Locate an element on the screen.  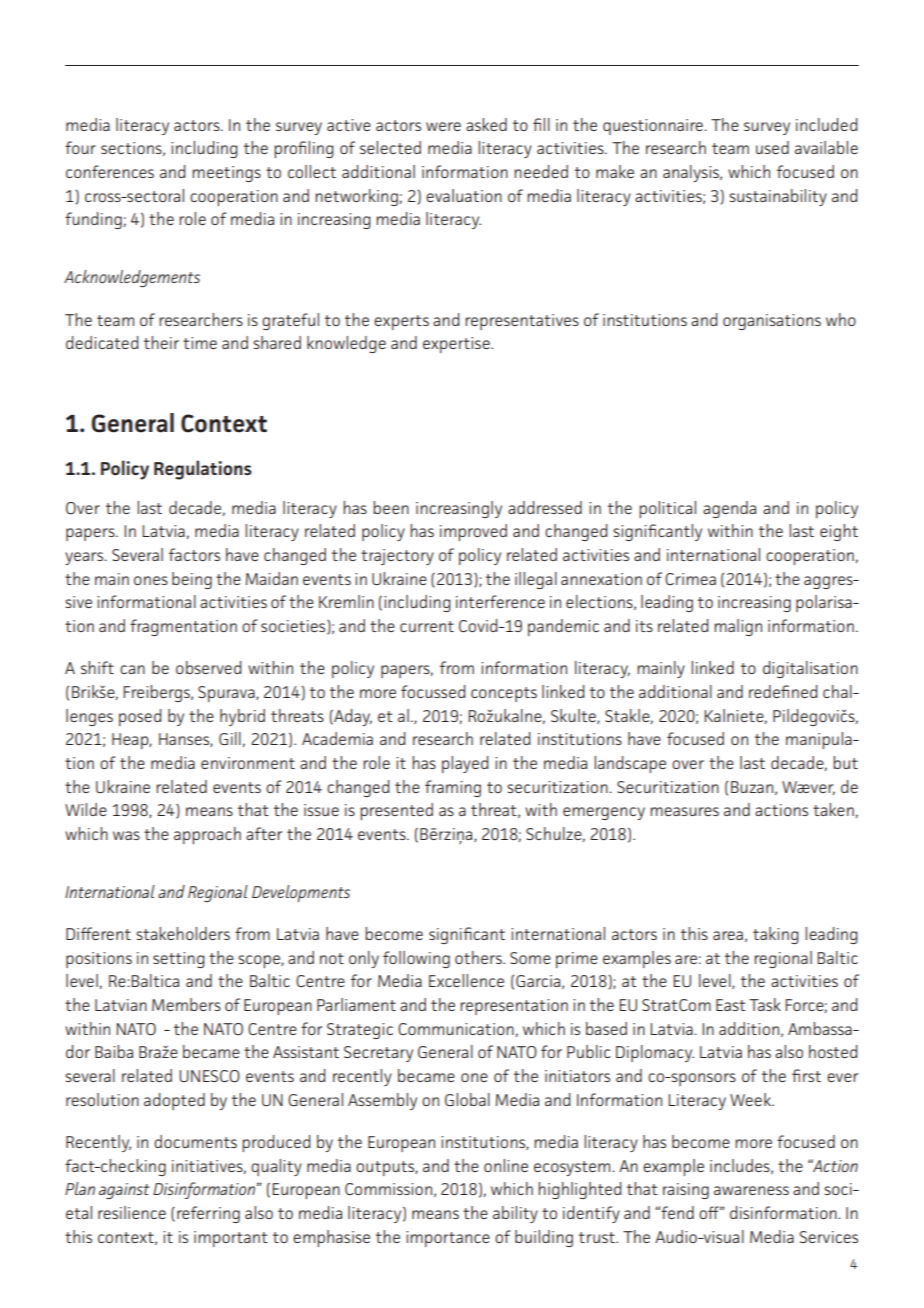
analysis is located at coordinates (692, 173).
